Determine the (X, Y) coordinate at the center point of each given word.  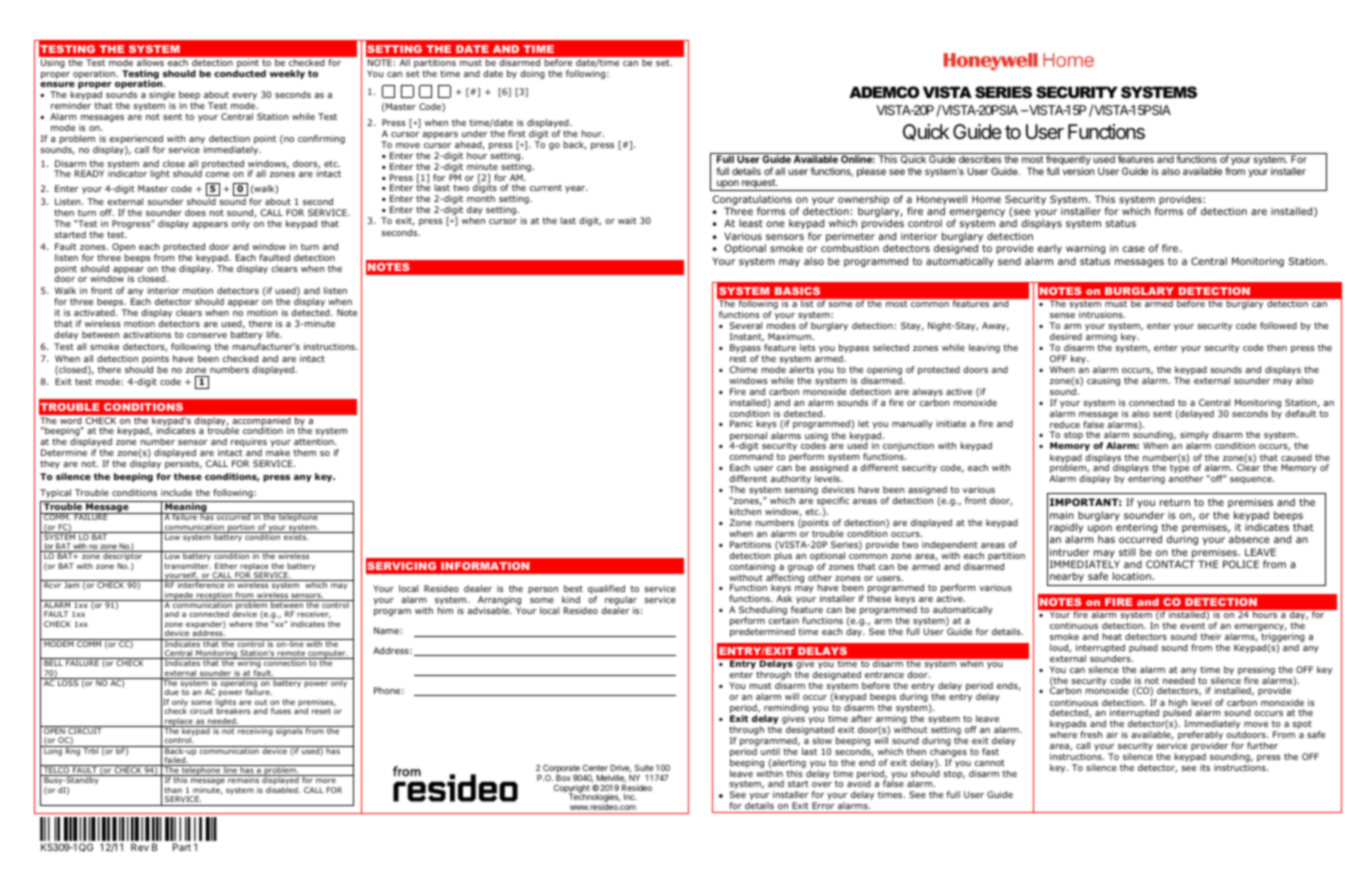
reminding (786, 710)
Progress (132, 224)
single (162, 97)
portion (241, 528)
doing (532, 74)
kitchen (745, 511)
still (1127, 552)
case (1134, 249)
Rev (140, 847)
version (1078, 171)
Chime (743, 369)
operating (238, 684)
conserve (207, 335)
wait (627, 220)
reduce (1065, 424)
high (1178, 704)
